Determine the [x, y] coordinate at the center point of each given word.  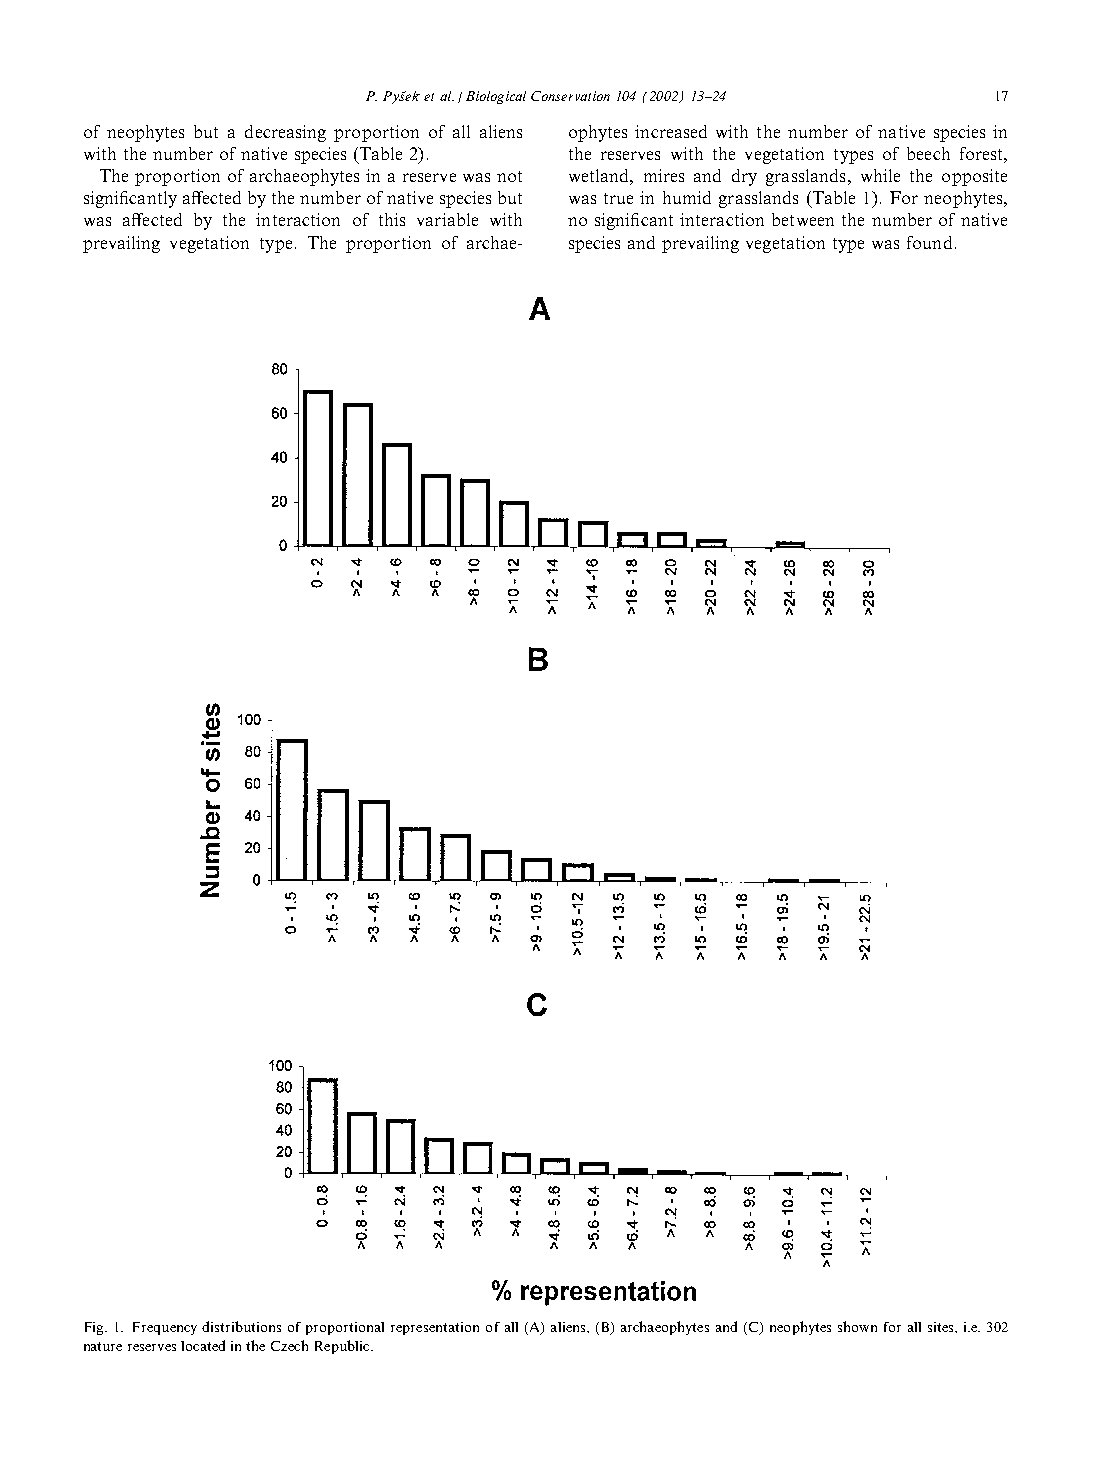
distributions [241, 1326]
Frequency [165, 1328]
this [392, 219]
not [509, 176]
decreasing [285, 133]
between [803, 219]
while [880, 175]
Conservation [570, 96]
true [618, 198]
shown [857, 1326]
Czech [289, 1345]
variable [447, 219]
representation [435, 1328]
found [929, 242]
